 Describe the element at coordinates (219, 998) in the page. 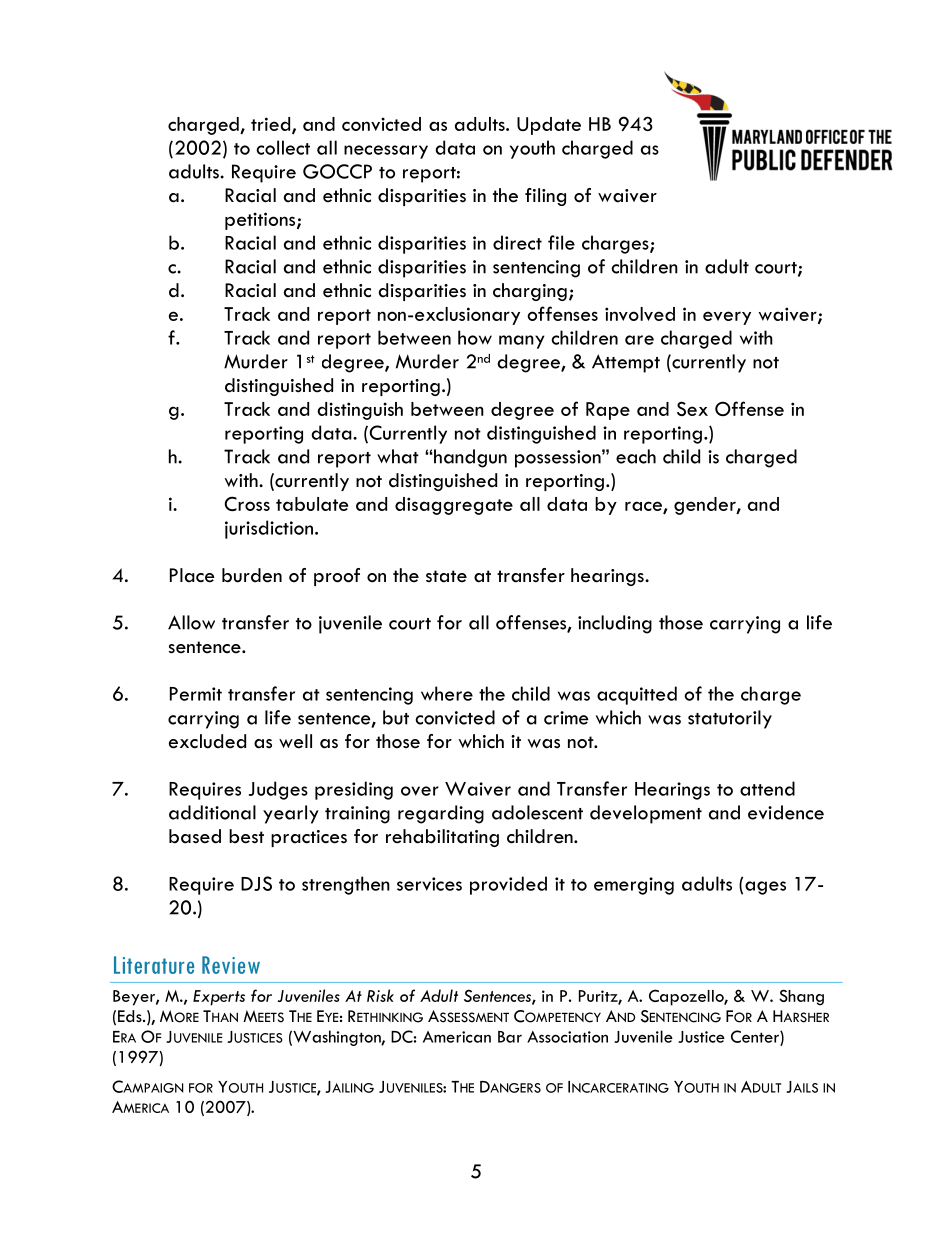

I see `Experts` at that location.
